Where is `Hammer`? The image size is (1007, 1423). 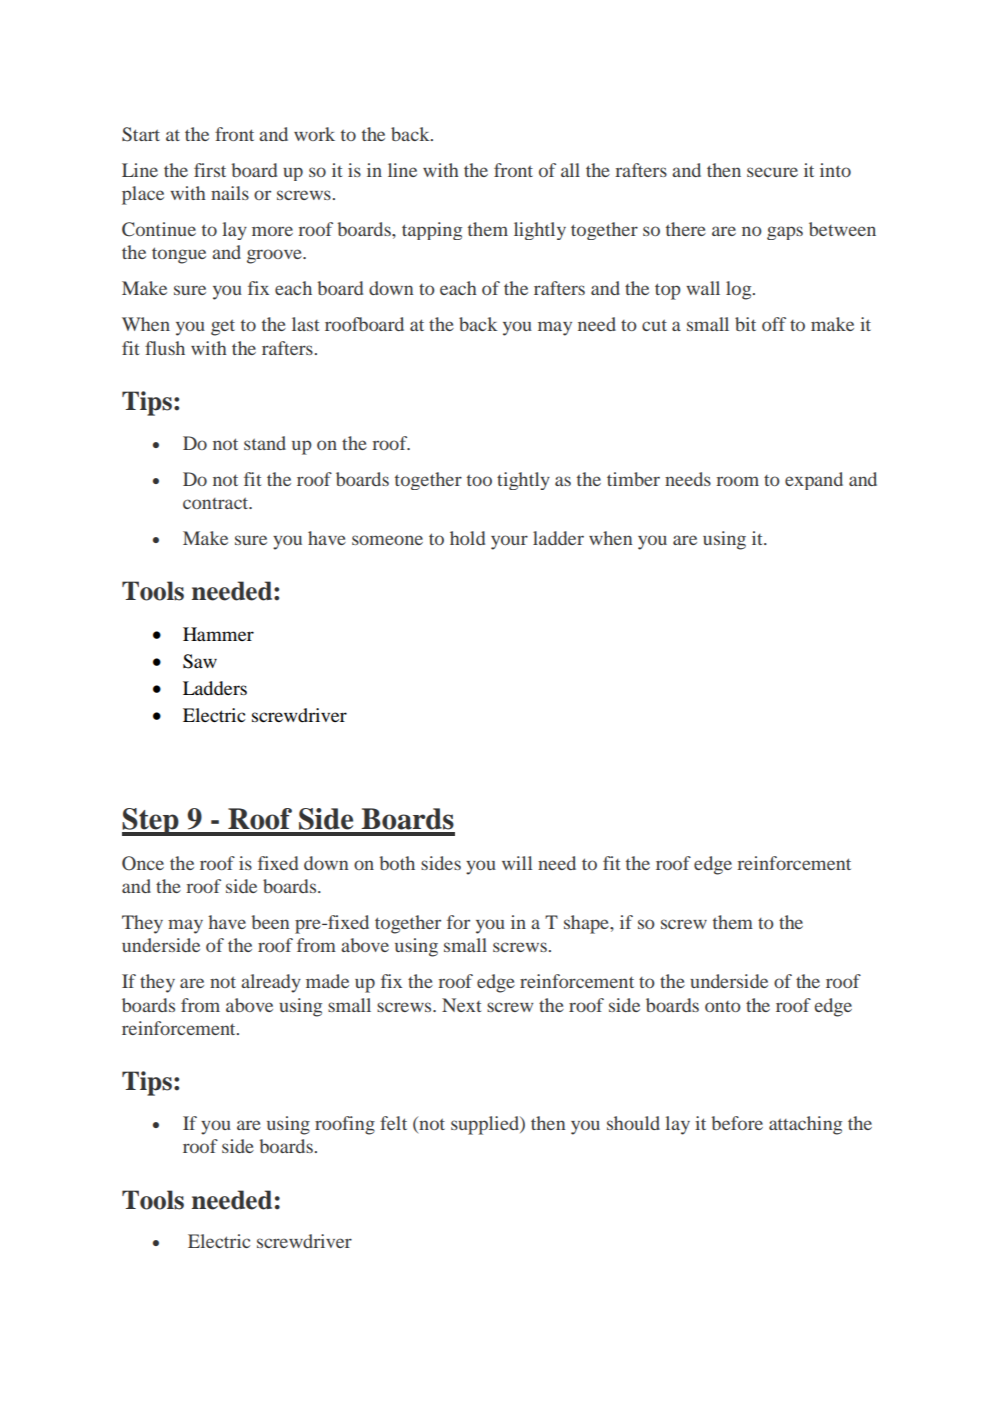 Hammer is located at coordinates (218, 634).
